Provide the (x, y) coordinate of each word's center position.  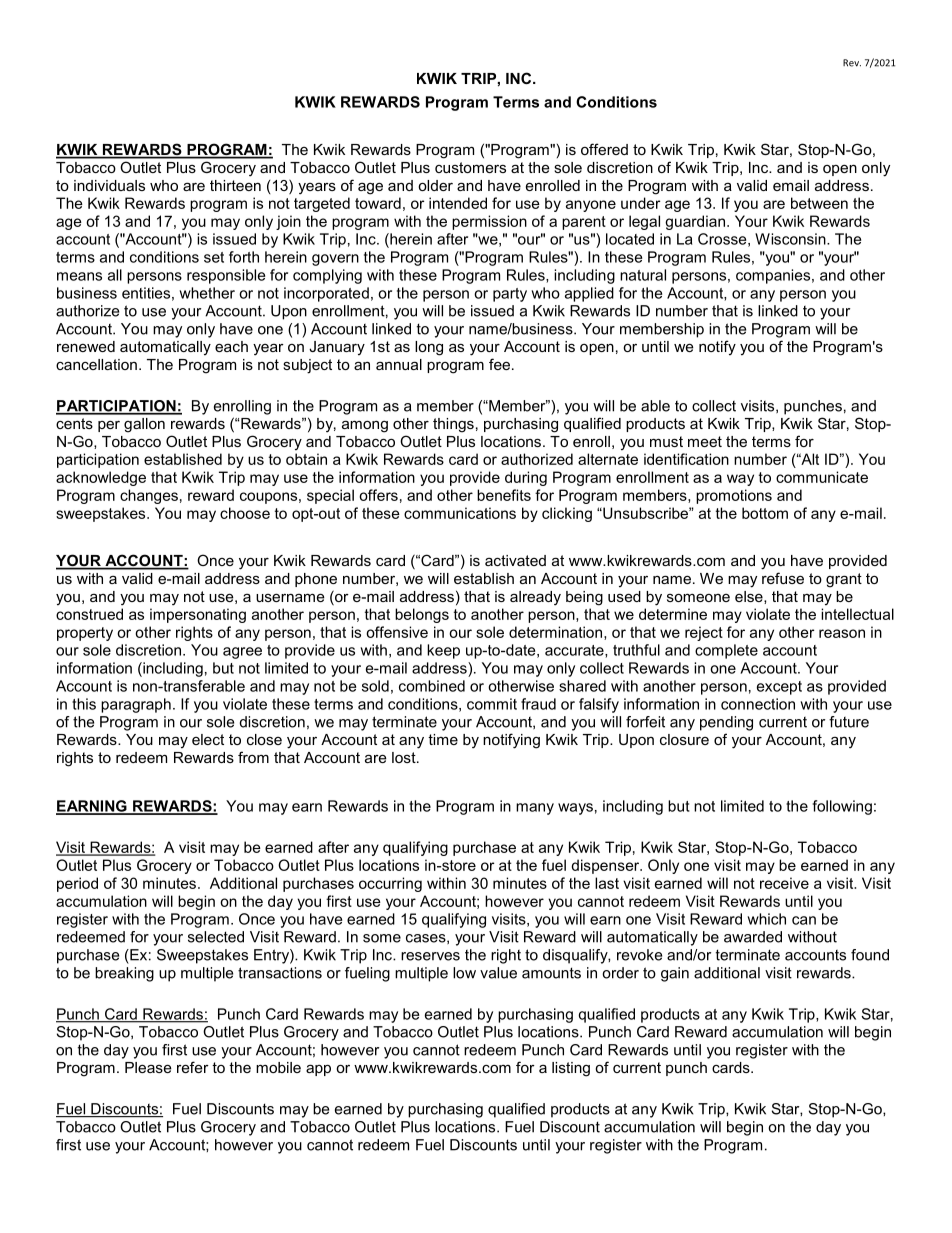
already (535, 598)
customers (470, 167)
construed (89, 614)
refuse (783, 578)
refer (193, 1067)
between (819, 203)
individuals (109, 185)
